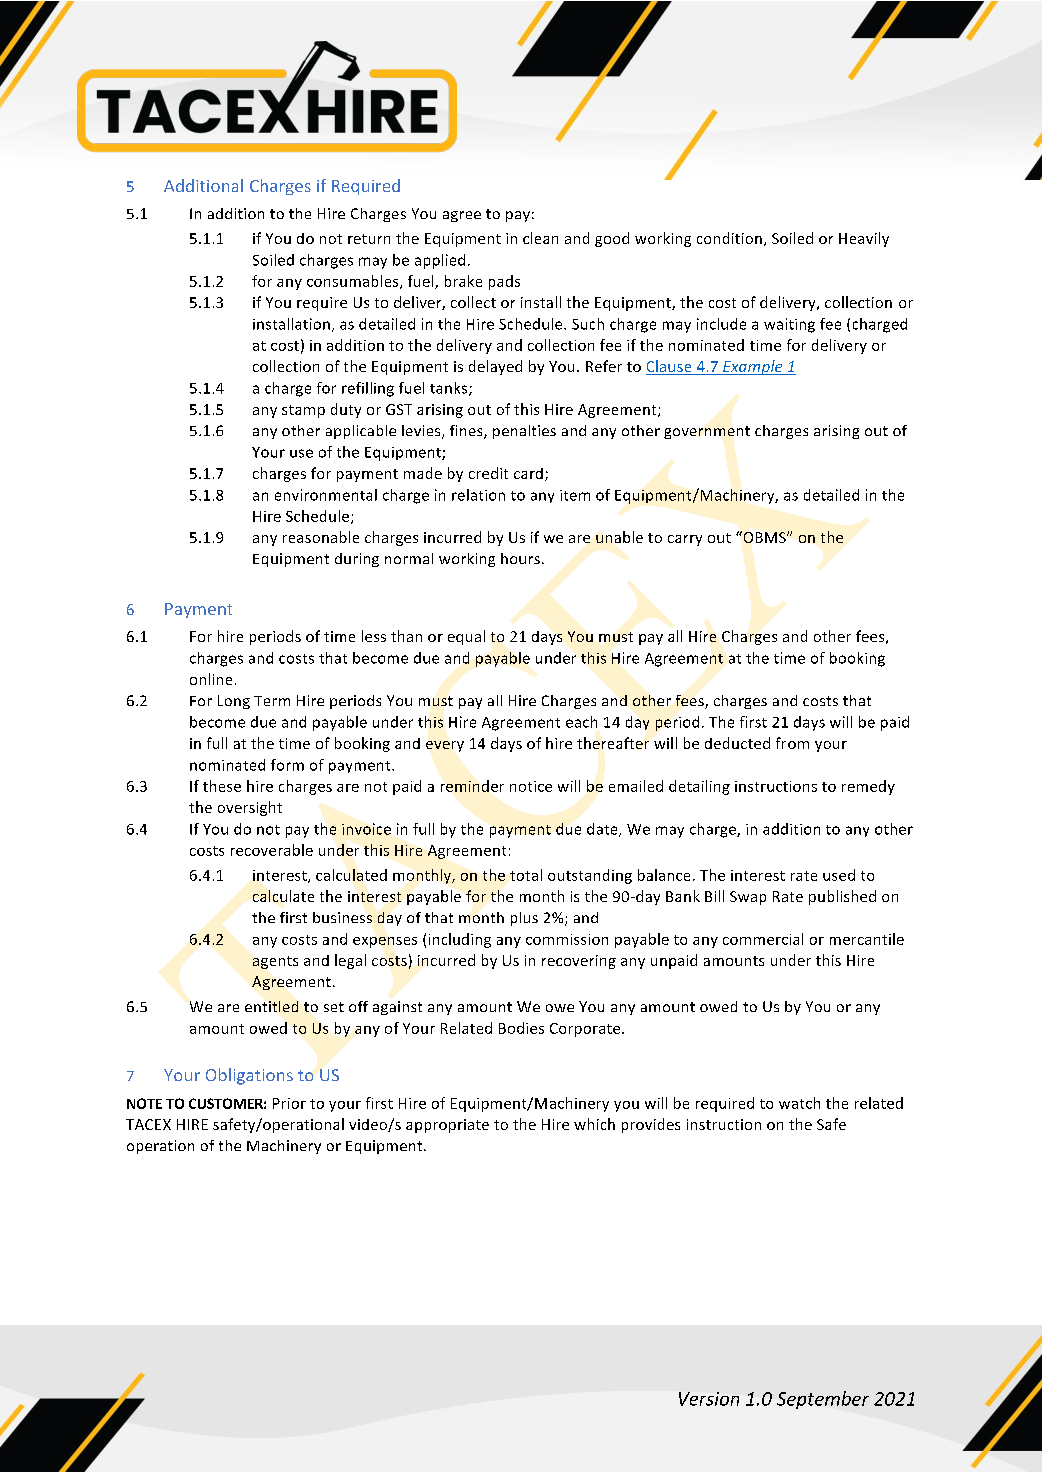 Image resolution: width=1042 pixels, height=1473 pixels. I want to click on from, so click(792, 743).
